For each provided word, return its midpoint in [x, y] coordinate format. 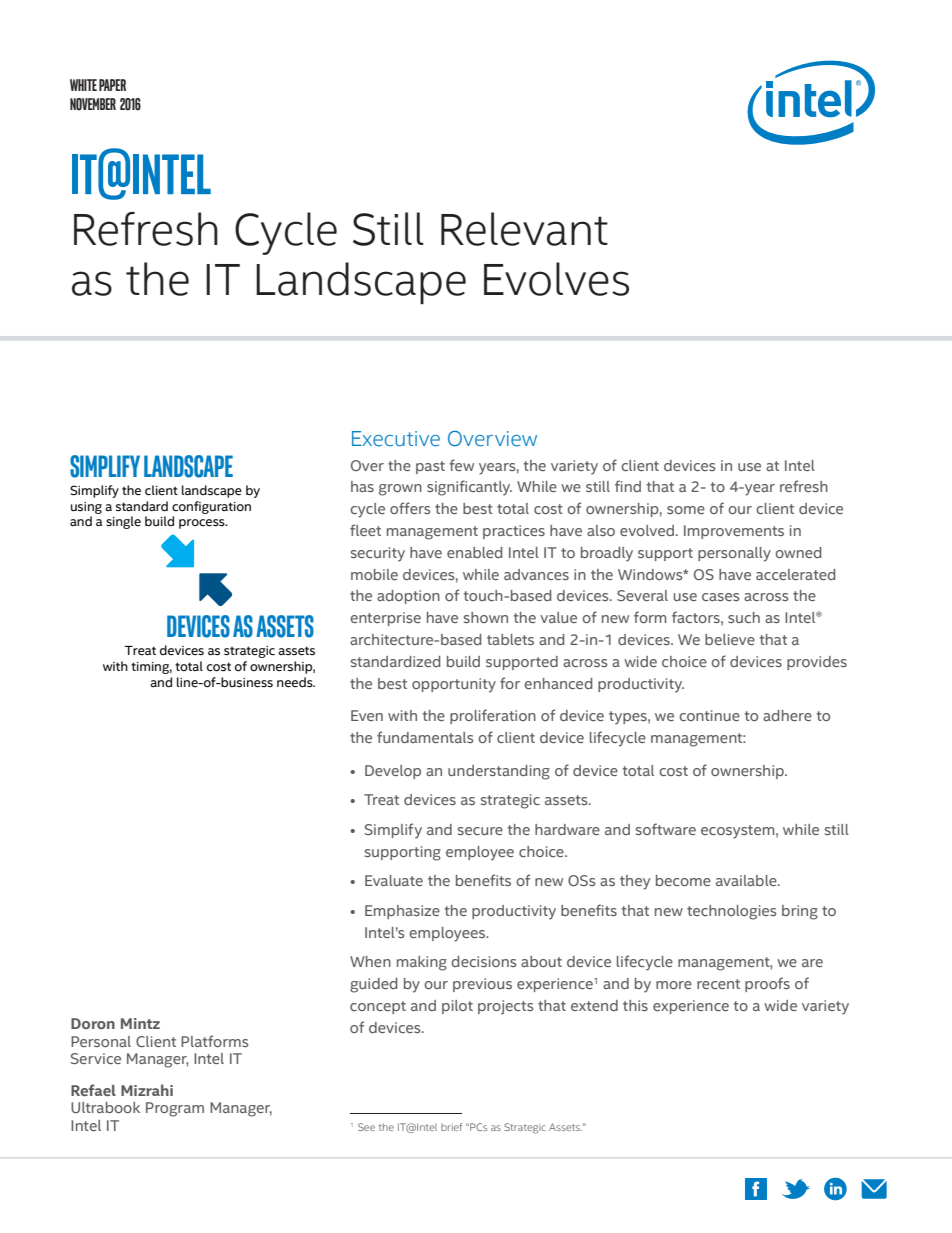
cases [720, 597]
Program [175, 1109]
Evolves [556, 279]
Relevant [524, 229]
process [203, 524]
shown [486, 617]
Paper [112, 85]
